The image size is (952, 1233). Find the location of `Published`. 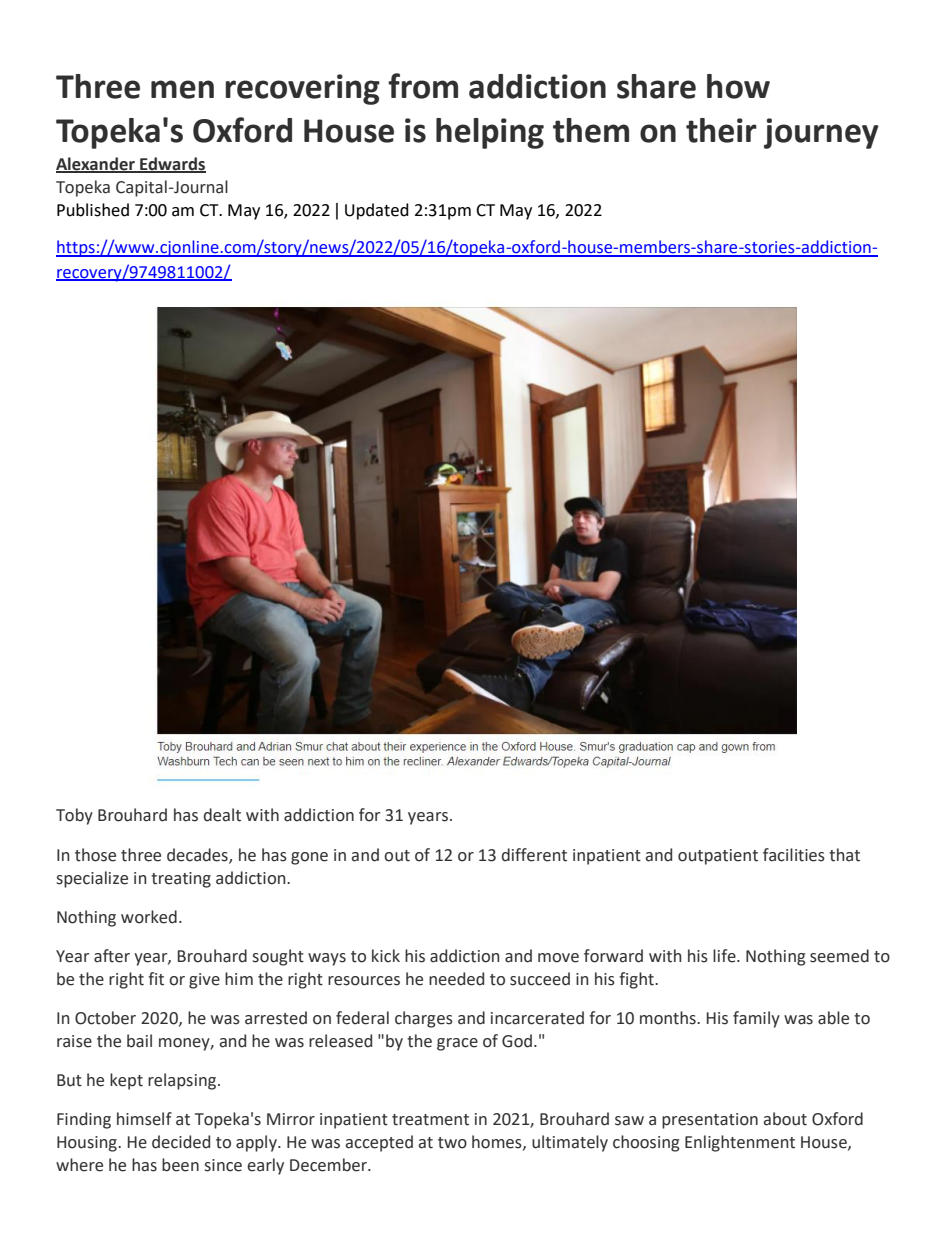

Published is located at coordinates (93, 210).
